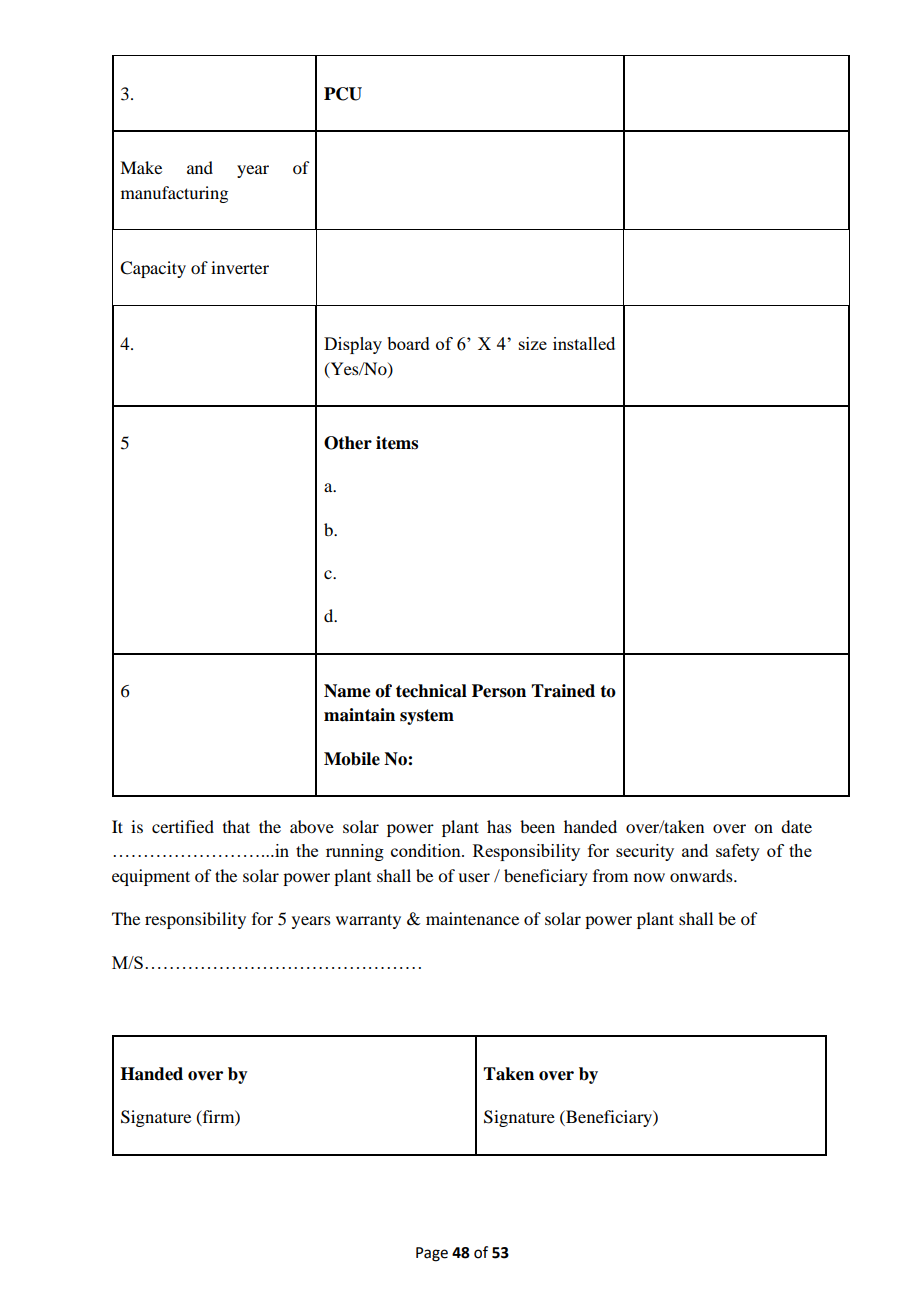 Image resolution: width=924 pixels, height=1308 pixels. What do you see at coordinates (236, 826) in the screenshot?
I see `that` at bounding box center [236, 826].
